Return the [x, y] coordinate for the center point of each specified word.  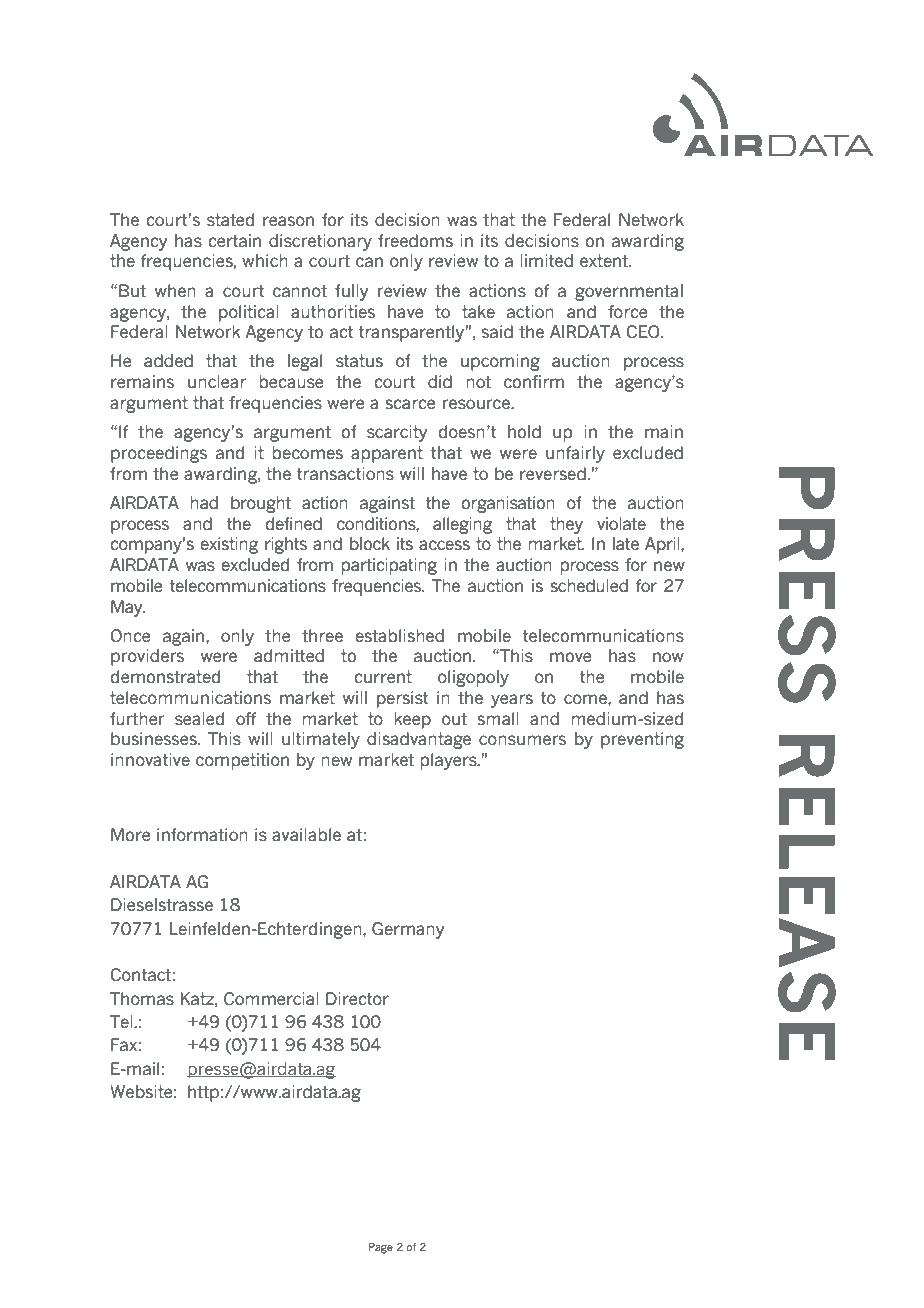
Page [381, 1248]
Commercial [271, 999]
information [202, 835]
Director [357, 999]
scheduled [589, 586]
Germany [408, 930]
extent [605, 261]
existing [229, 545]
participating [389, 566]
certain [234, 241]
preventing [642, 740]
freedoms [415, 241]
